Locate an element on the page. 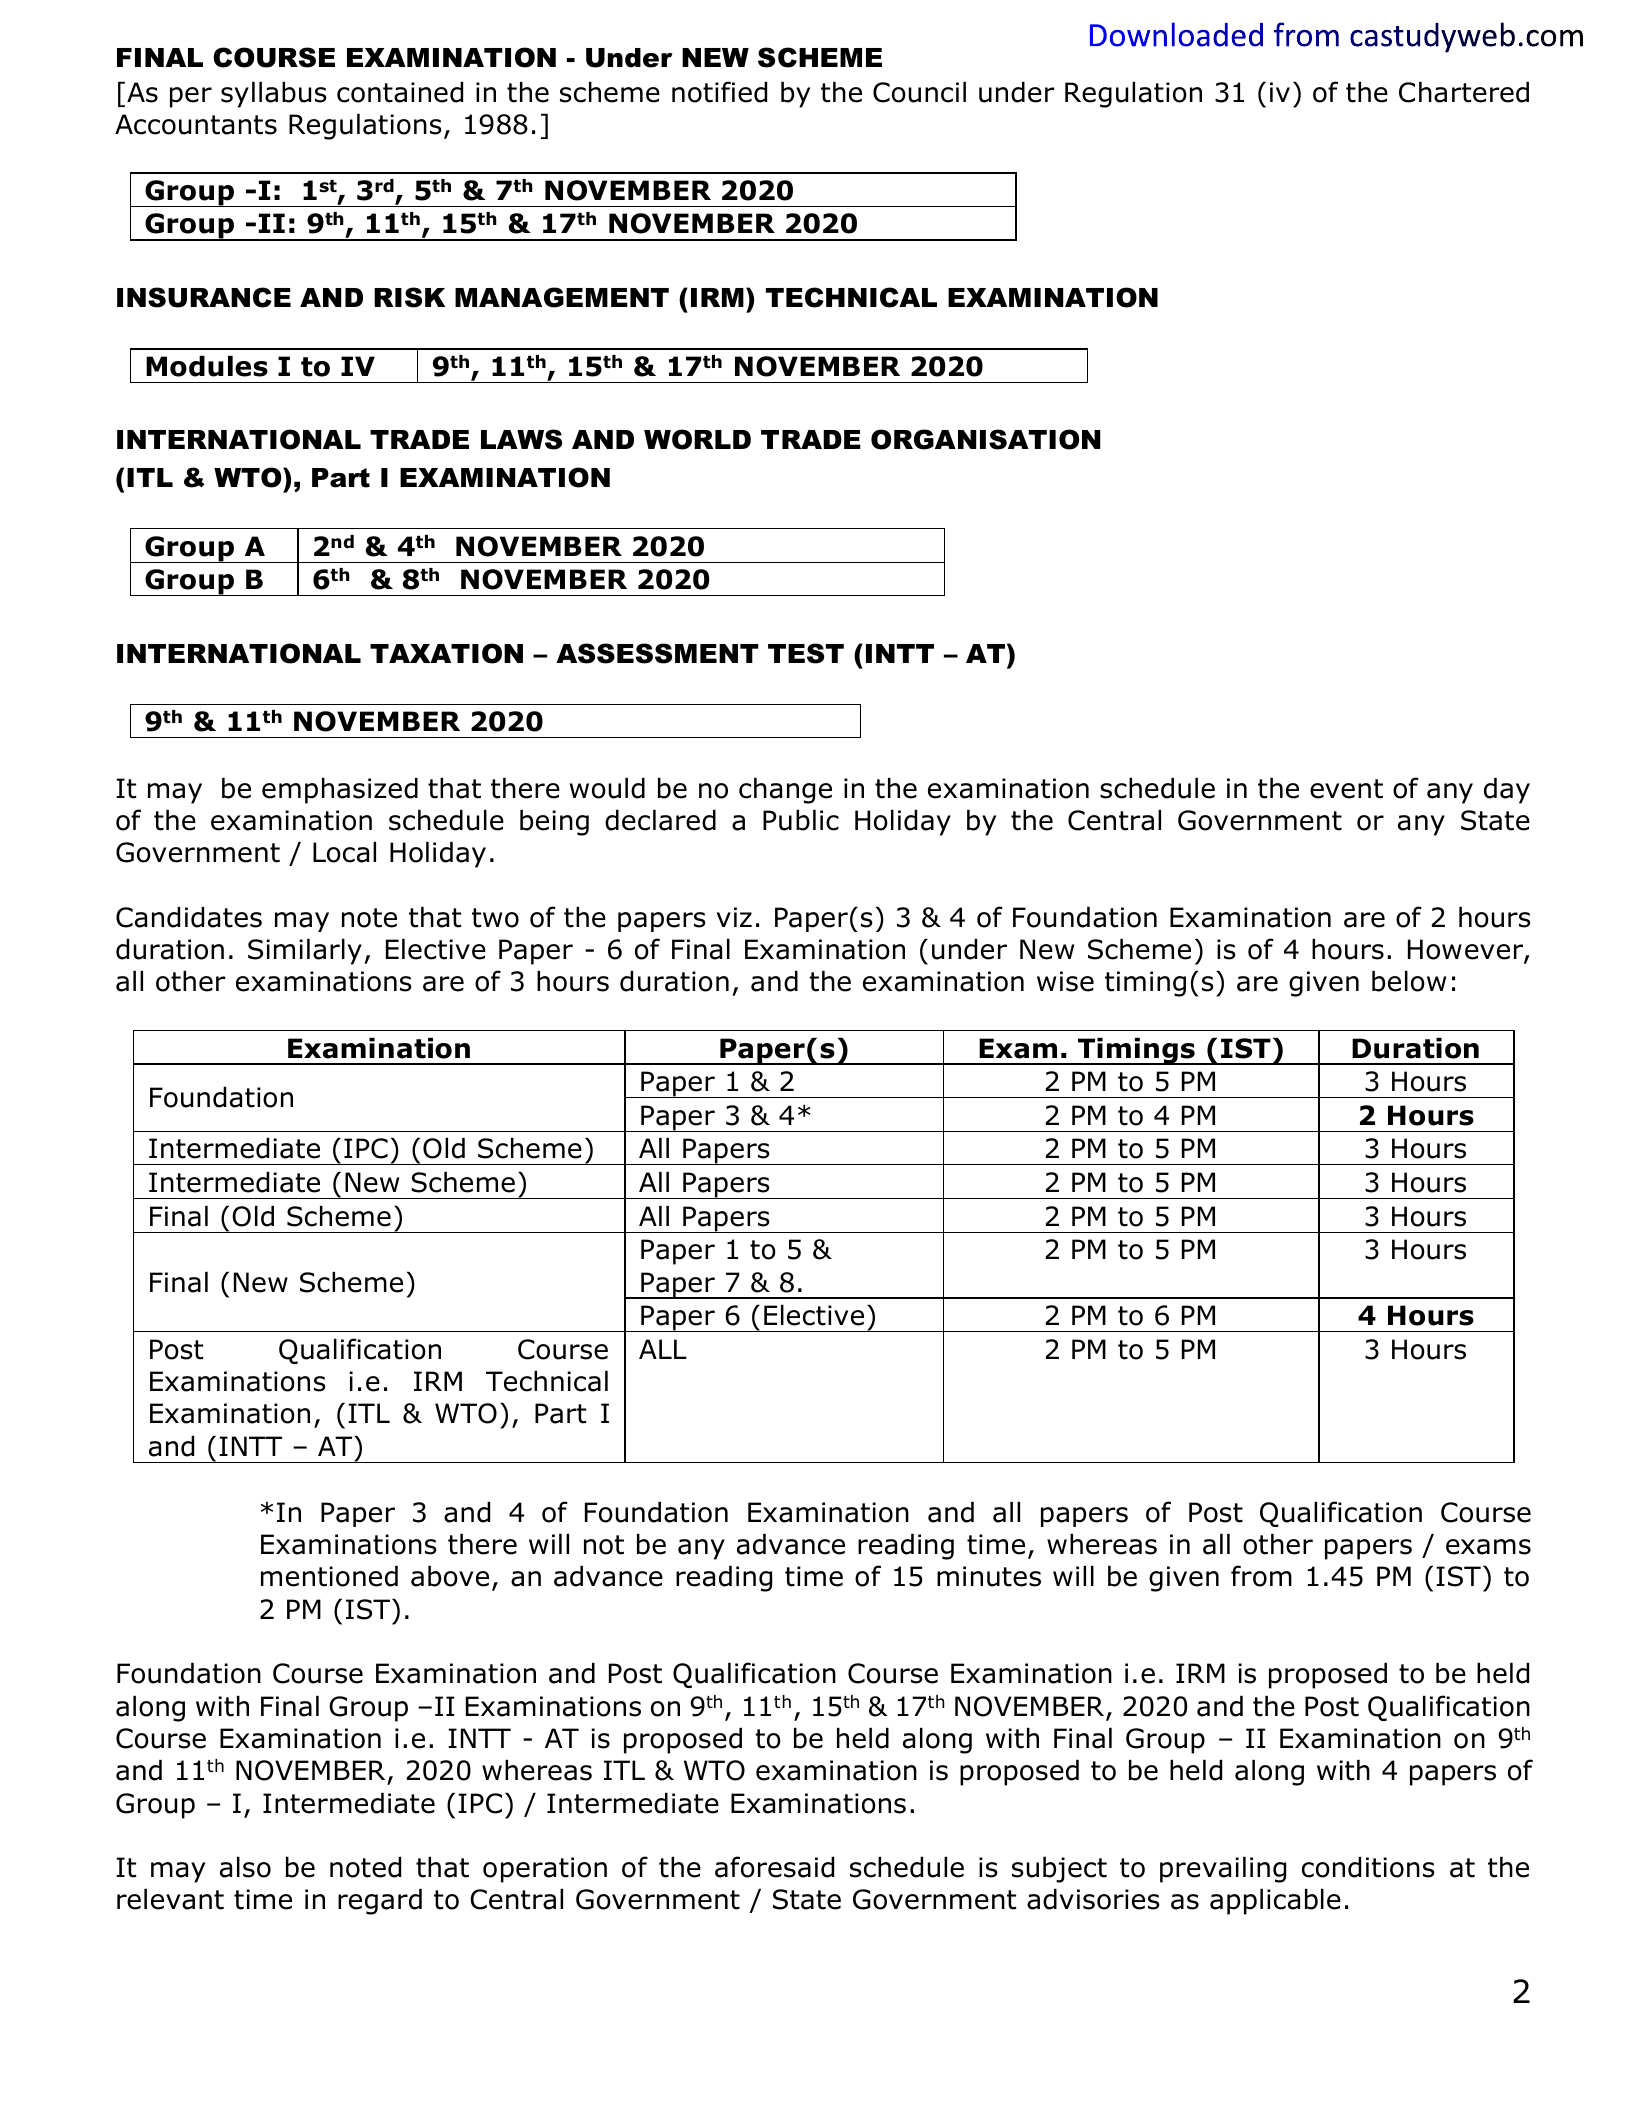 The height and width of the image is (2105, 1627). viz is located at coordinates (734, 917).
